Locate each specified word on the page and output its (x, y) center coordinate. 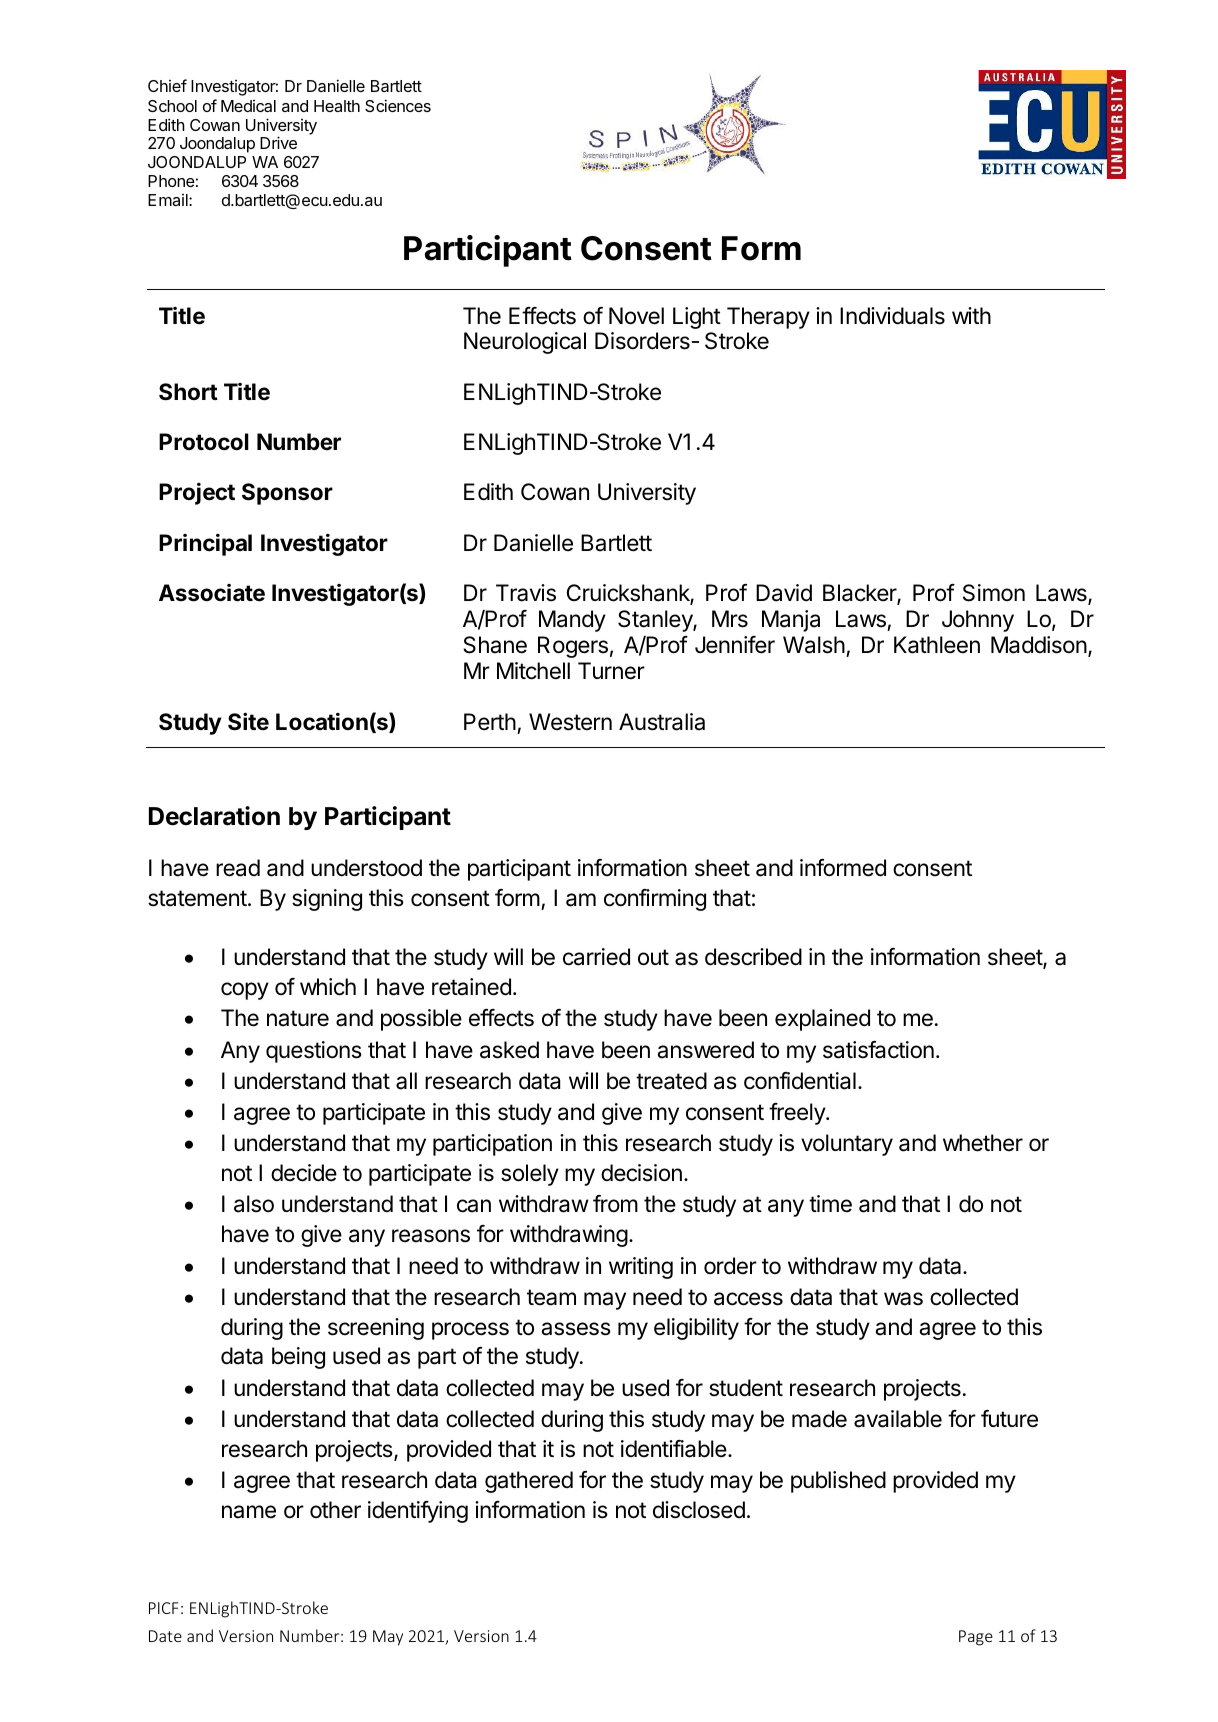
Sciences (398, 105)
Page (976, 1638)
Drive (278, 142)
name (249, 1512)
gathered (529, 1482)
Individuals (892, 316)
